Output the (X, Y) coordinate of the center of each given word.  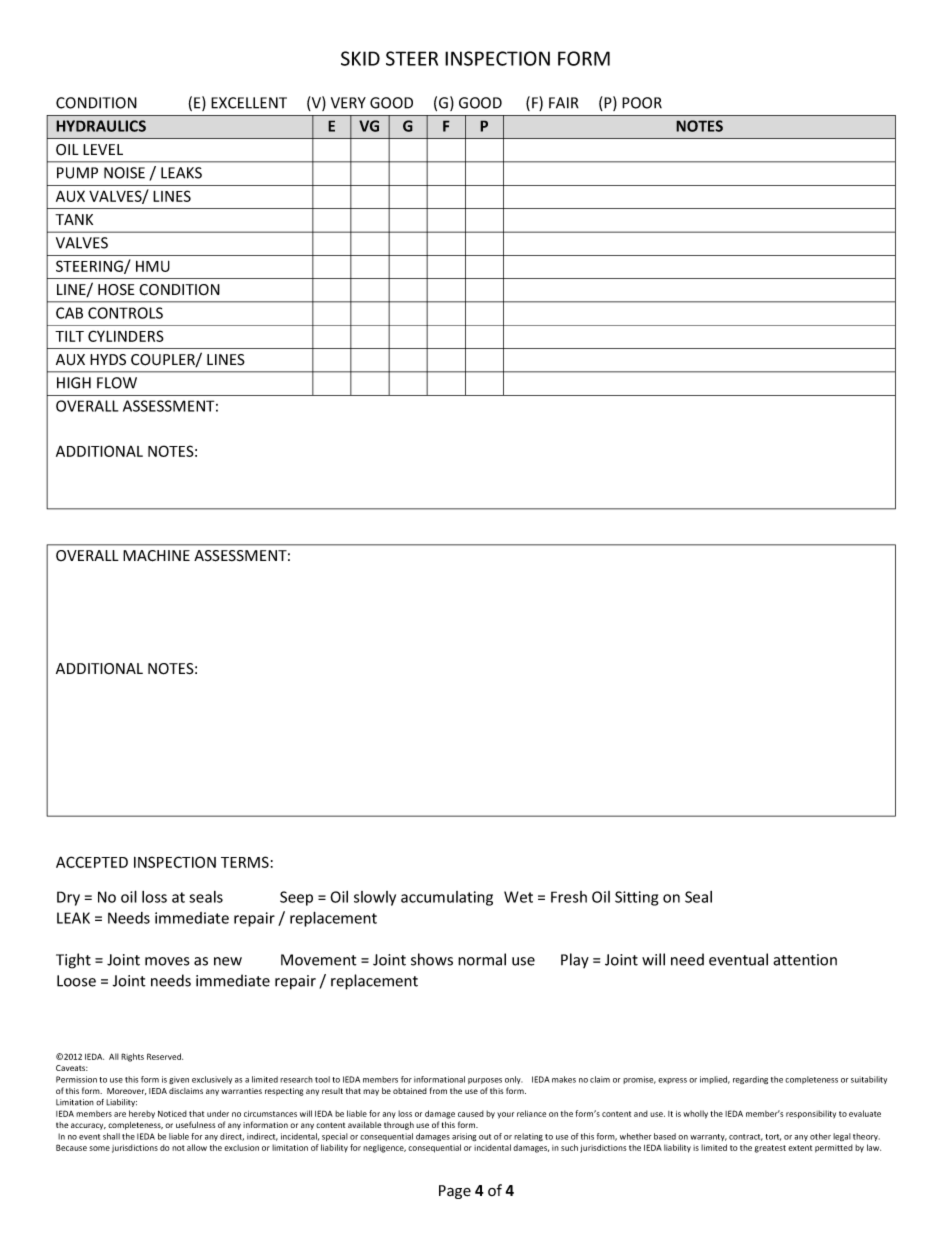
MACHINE (156, 556)
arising (464, 1137)
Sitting (636, 898)
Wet (518, 897)
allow (197, 1147)
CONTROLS (125, 313)
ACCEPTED (92, 862)
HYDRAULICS (101, 126)
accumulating (447, 898)
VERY (348, 103)
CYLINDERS (126, 336)
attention (805, 960)
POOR (642, 103)
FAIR (564, 103)
